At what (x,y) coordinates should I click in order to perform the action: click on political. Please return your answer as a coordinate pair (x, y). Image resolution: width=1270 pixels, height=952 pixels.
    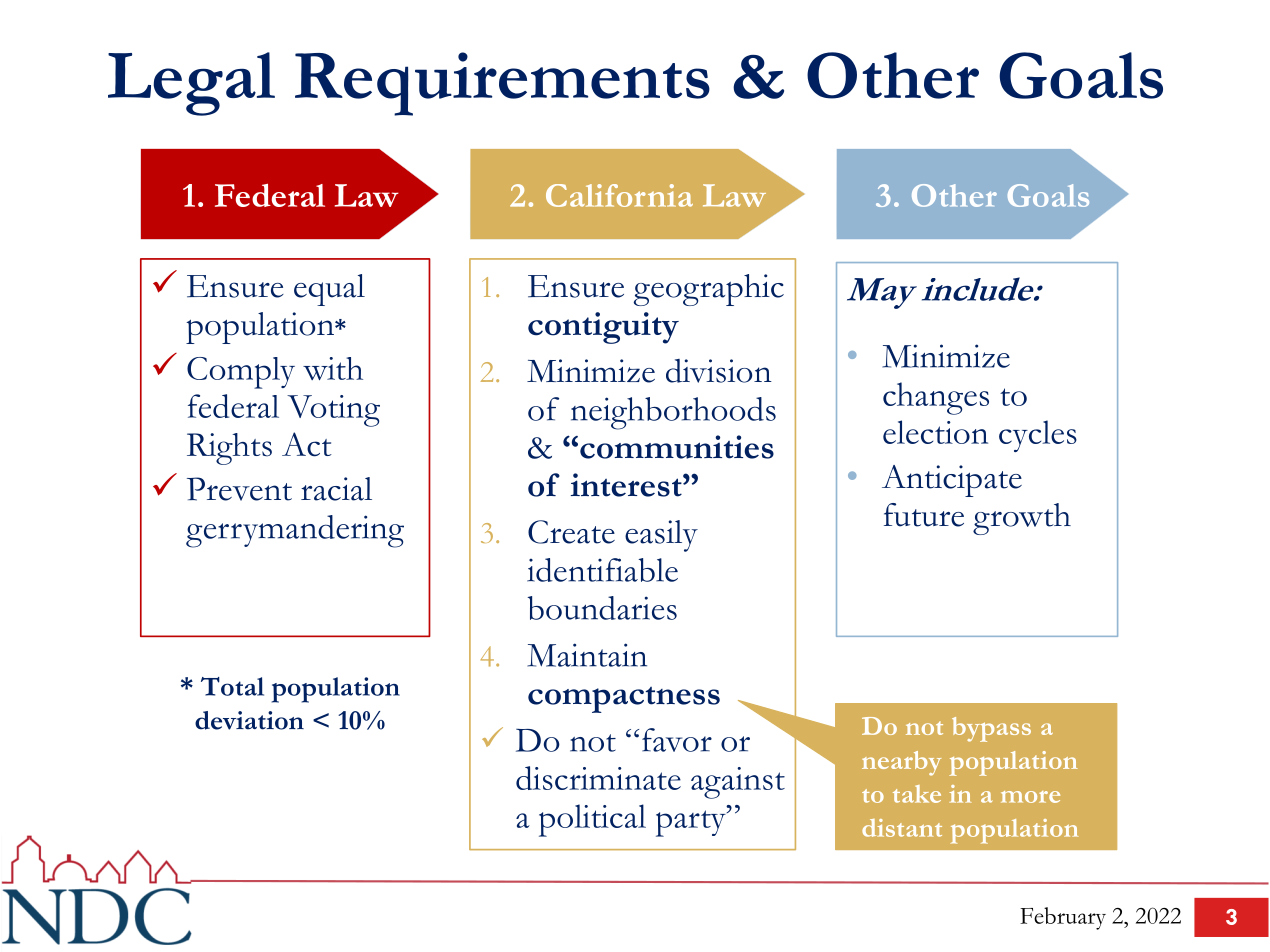
    Looking at the image, I should click on (592, 820).
